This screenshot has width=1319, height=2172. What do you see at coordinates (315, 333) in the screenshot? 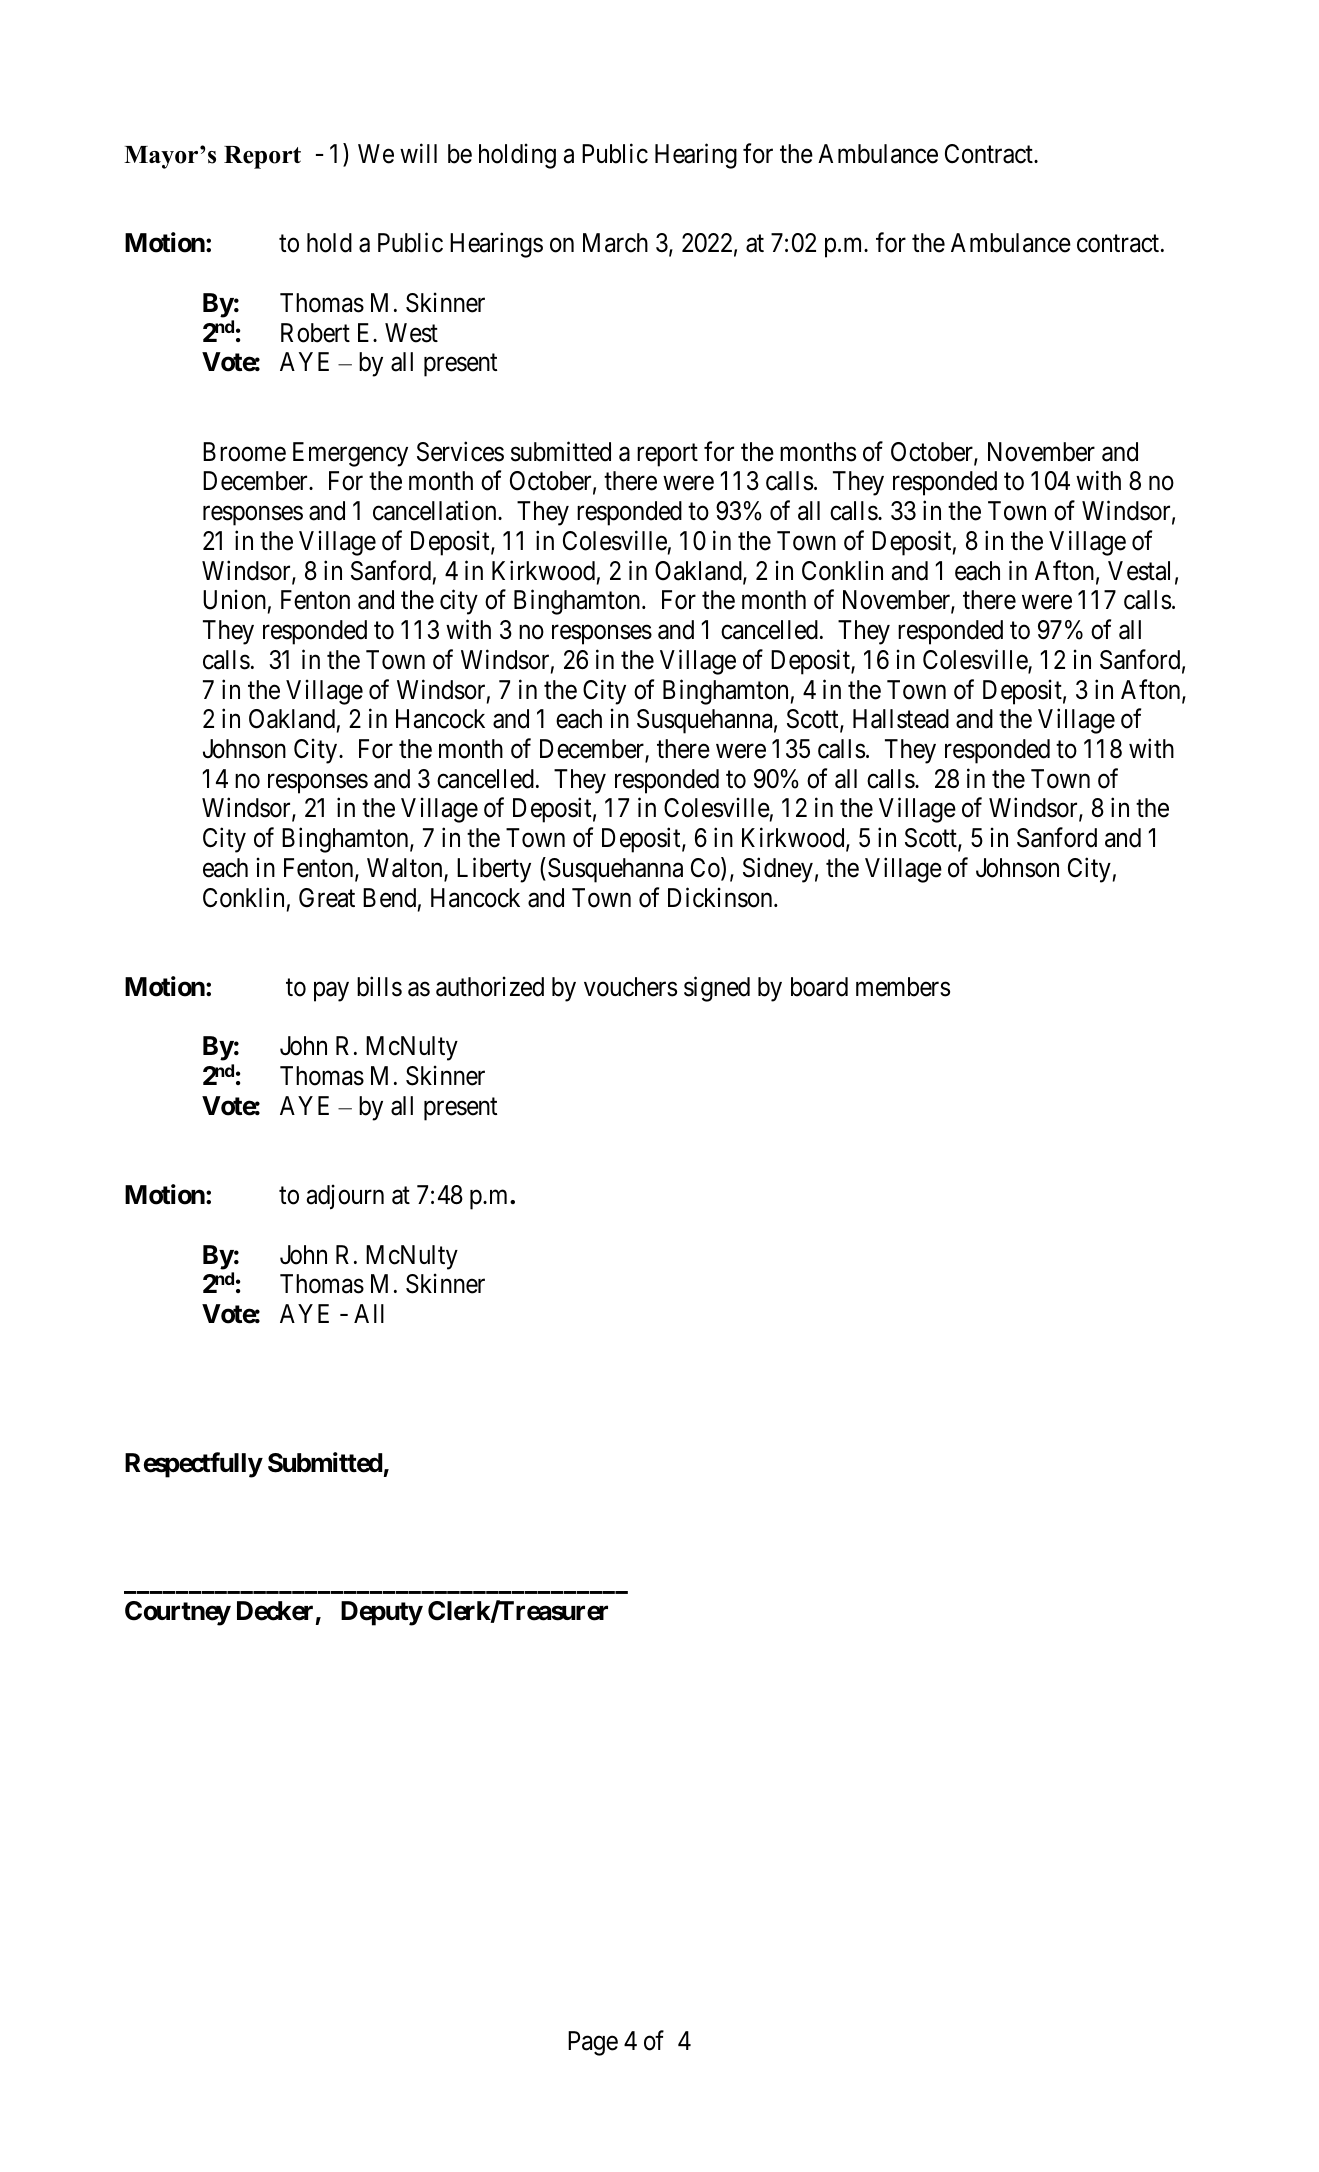
I see `Robert` at bounding box center [315, 333].
